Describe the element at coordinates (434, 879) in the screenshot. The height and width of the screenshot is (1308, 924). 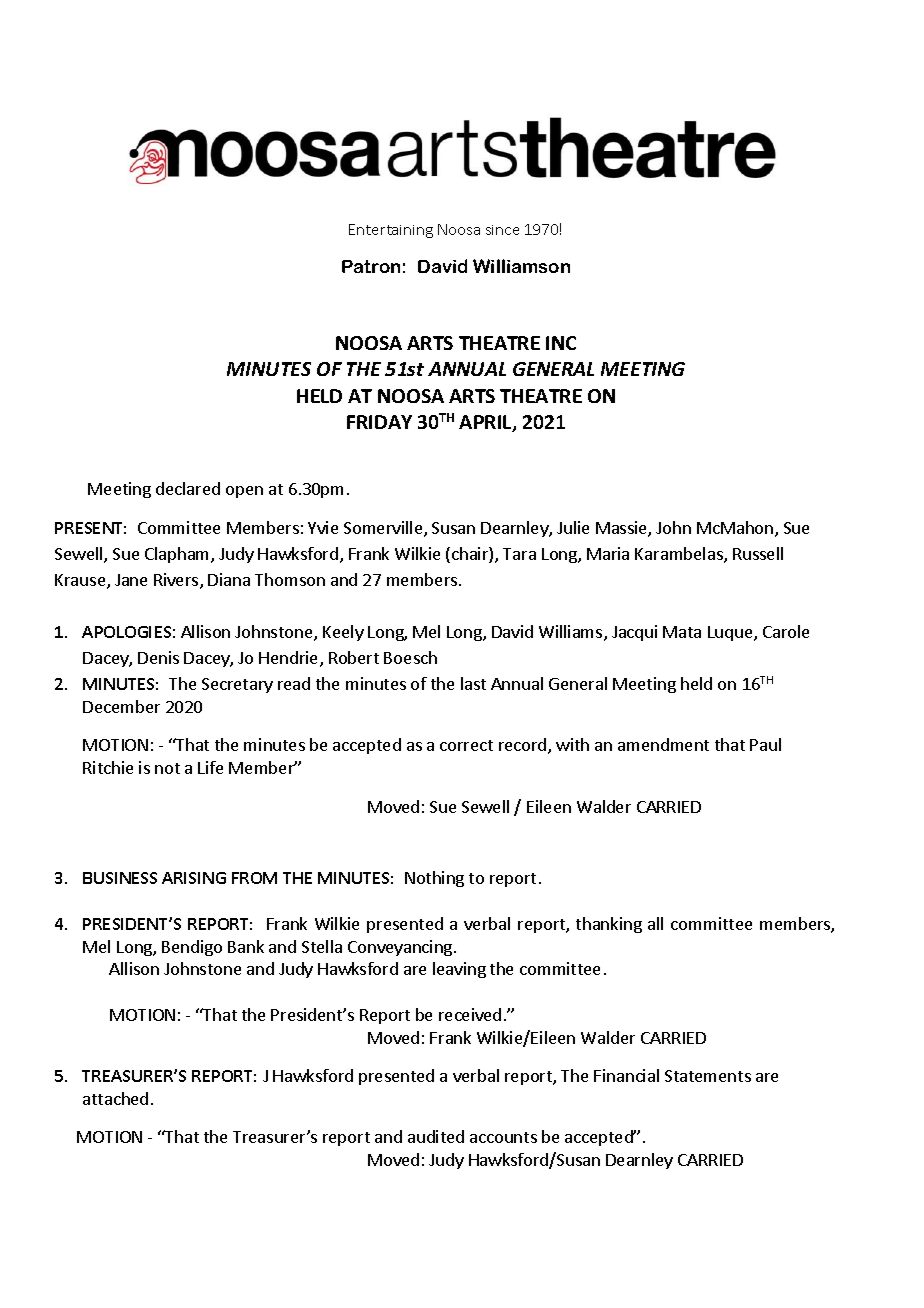
I see `Nothing` at that location.
